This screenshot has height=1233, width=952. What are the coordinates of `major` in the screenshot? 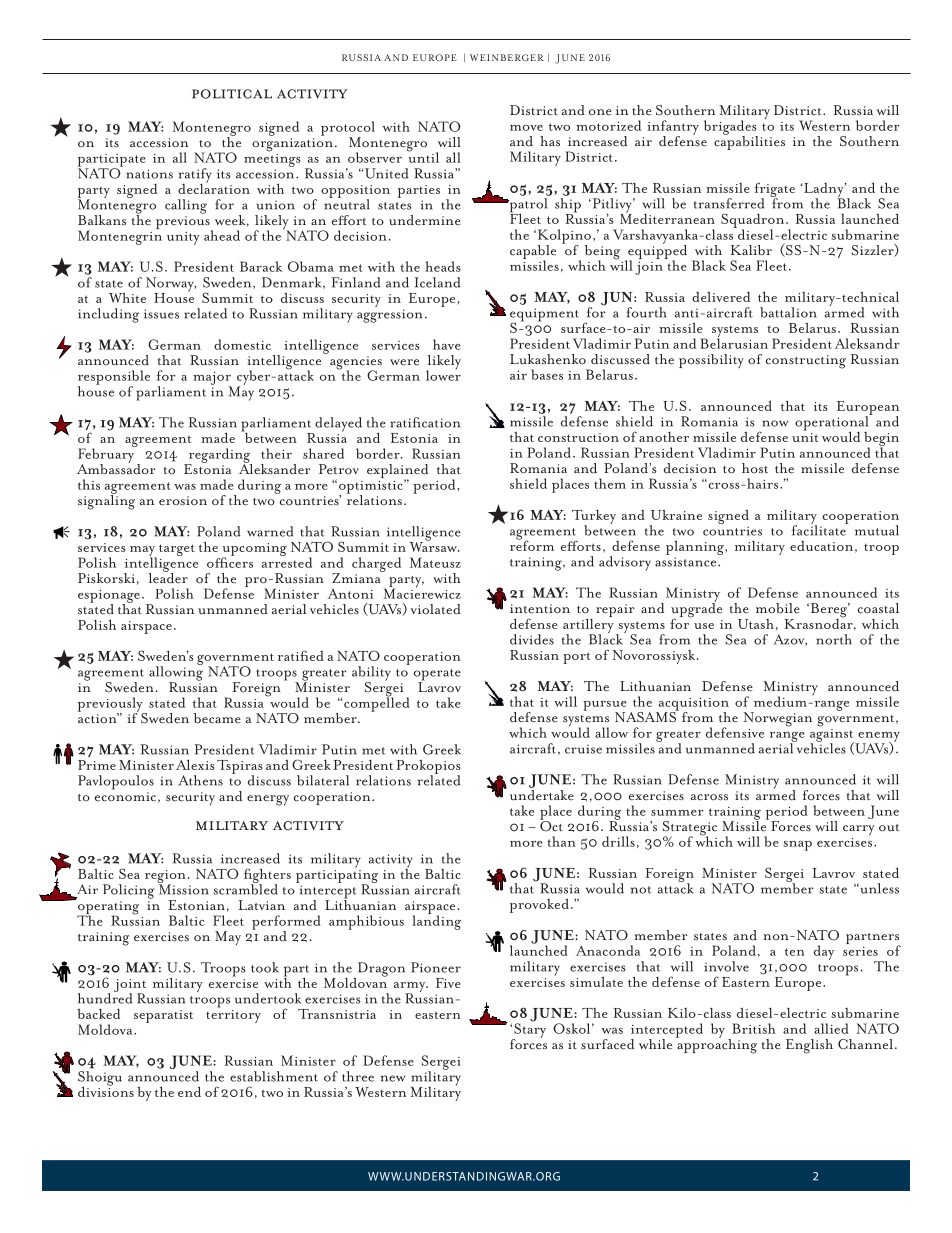 It's located at (212, 379).
